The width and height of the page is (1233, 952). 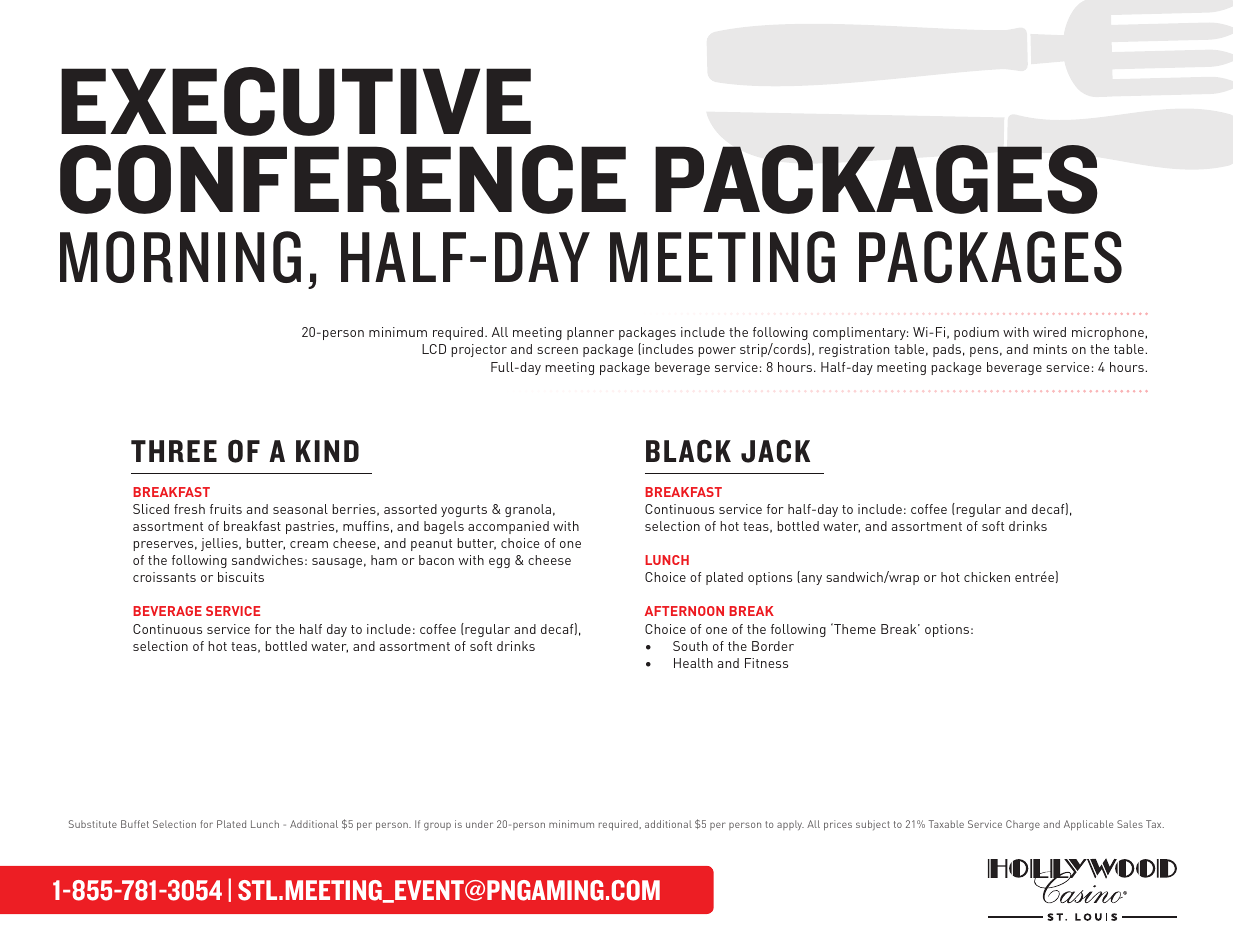 I want to click on EXECUTIVE, so click(x=296, y=101).
